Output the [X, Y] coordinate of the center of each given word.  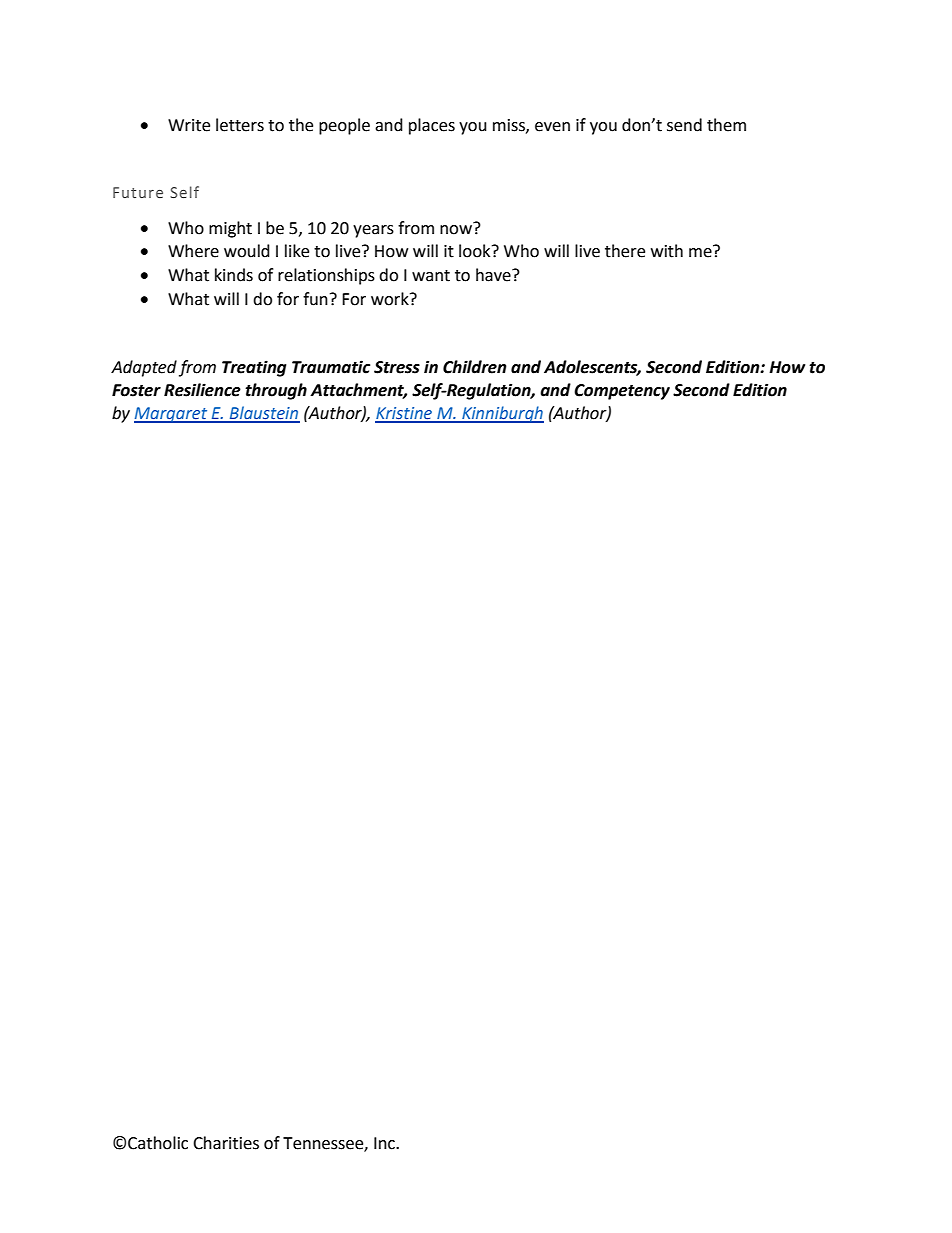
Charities [226, 1143]
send [684, 125]
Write [189, 125]
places [432, 126]
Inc [385, 1143]
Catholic [158, 1143]
